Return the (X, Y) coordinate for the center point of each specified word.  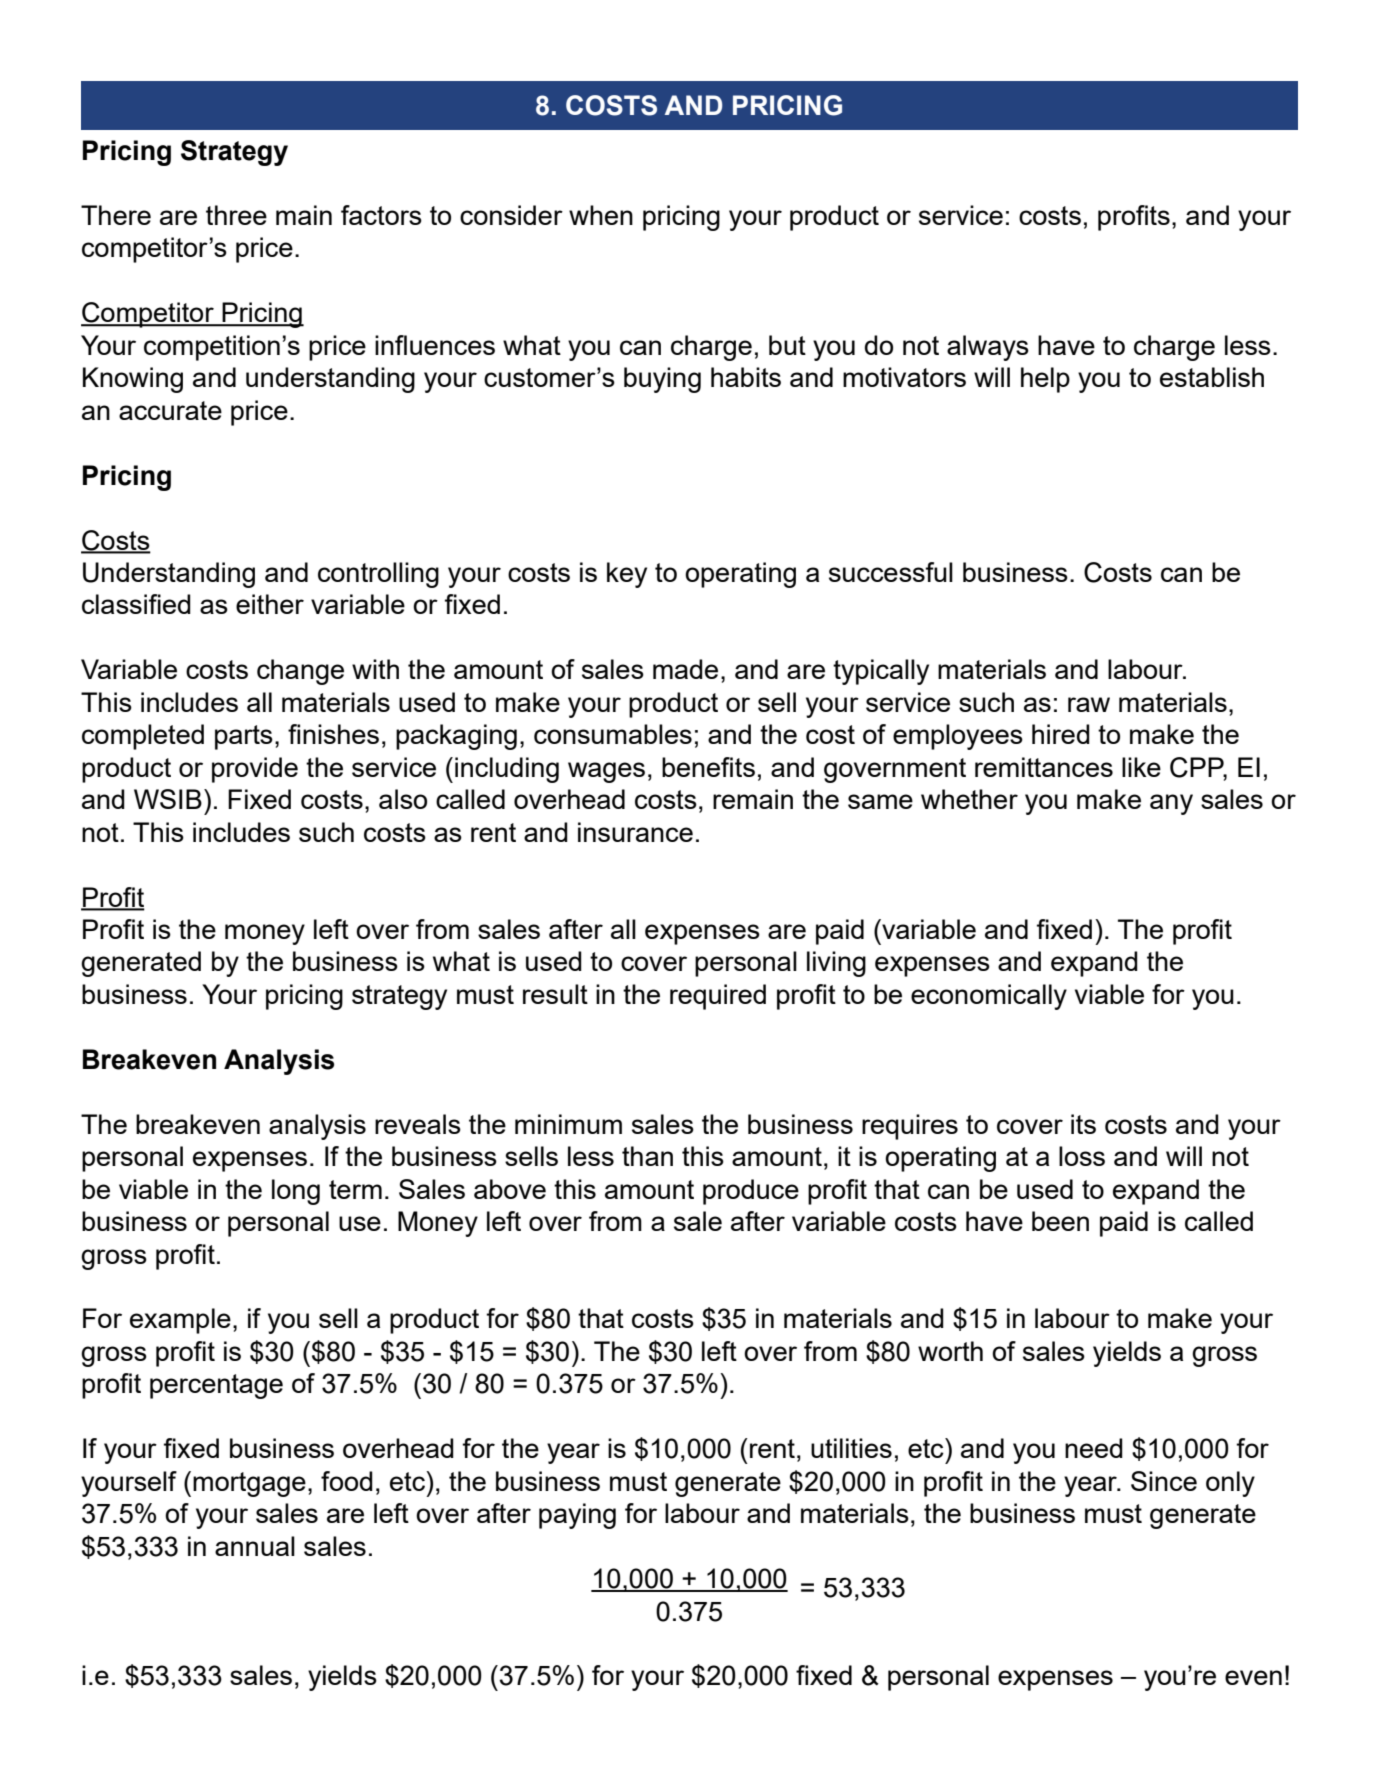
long (296, 1192)
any (1171, 804)
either (270, 604)
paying (577, 1516)
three (236, 215)
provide (255, 770)
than (647, 1156)
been (1060, 1221)
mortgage (249, 1484)
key (627, 575)
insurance (635, 832)
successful (891, 572)
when (601, 215)
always (988, 348)
